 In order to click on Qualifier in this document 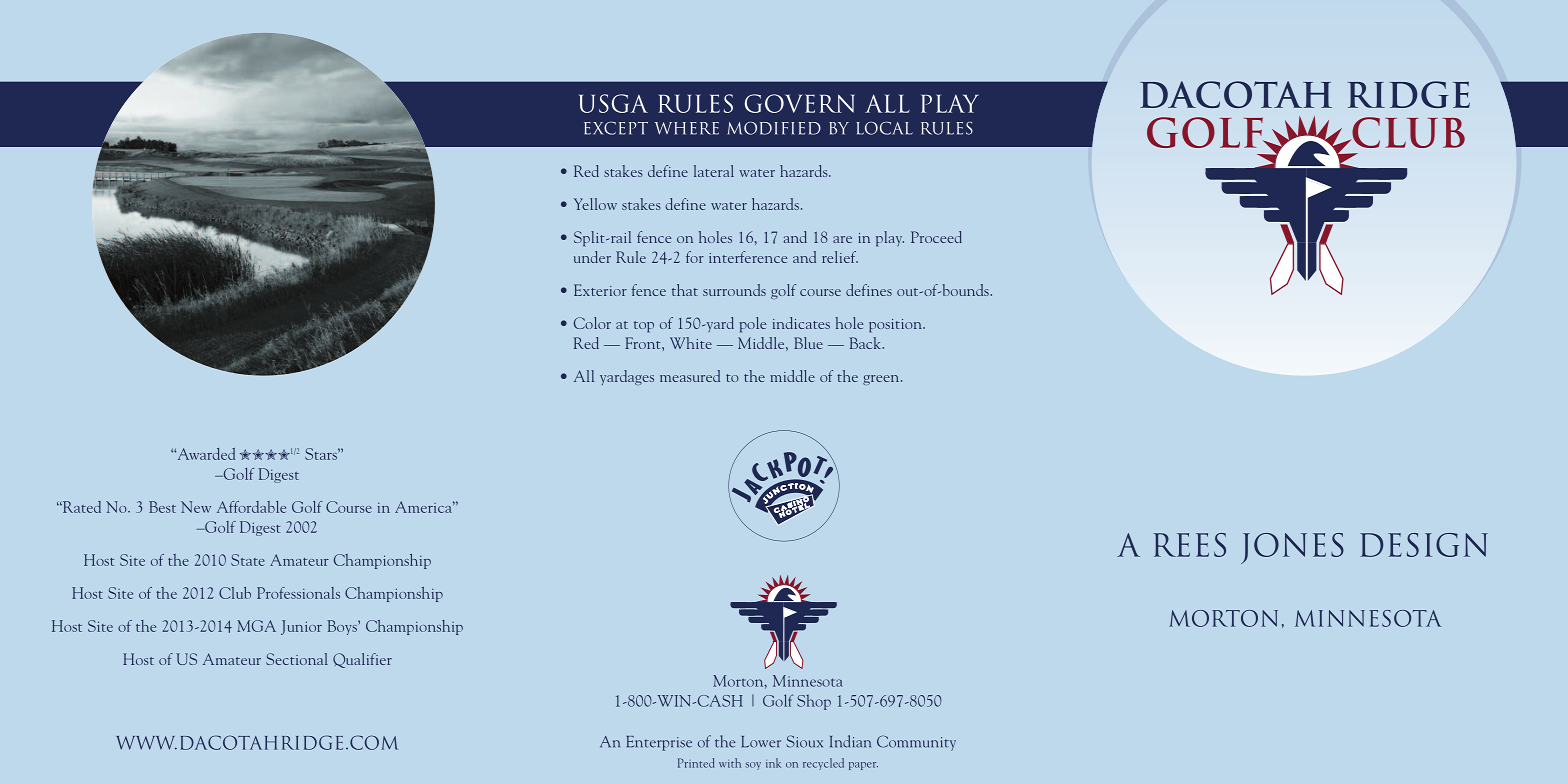, I will do `click(362, 660)`.
